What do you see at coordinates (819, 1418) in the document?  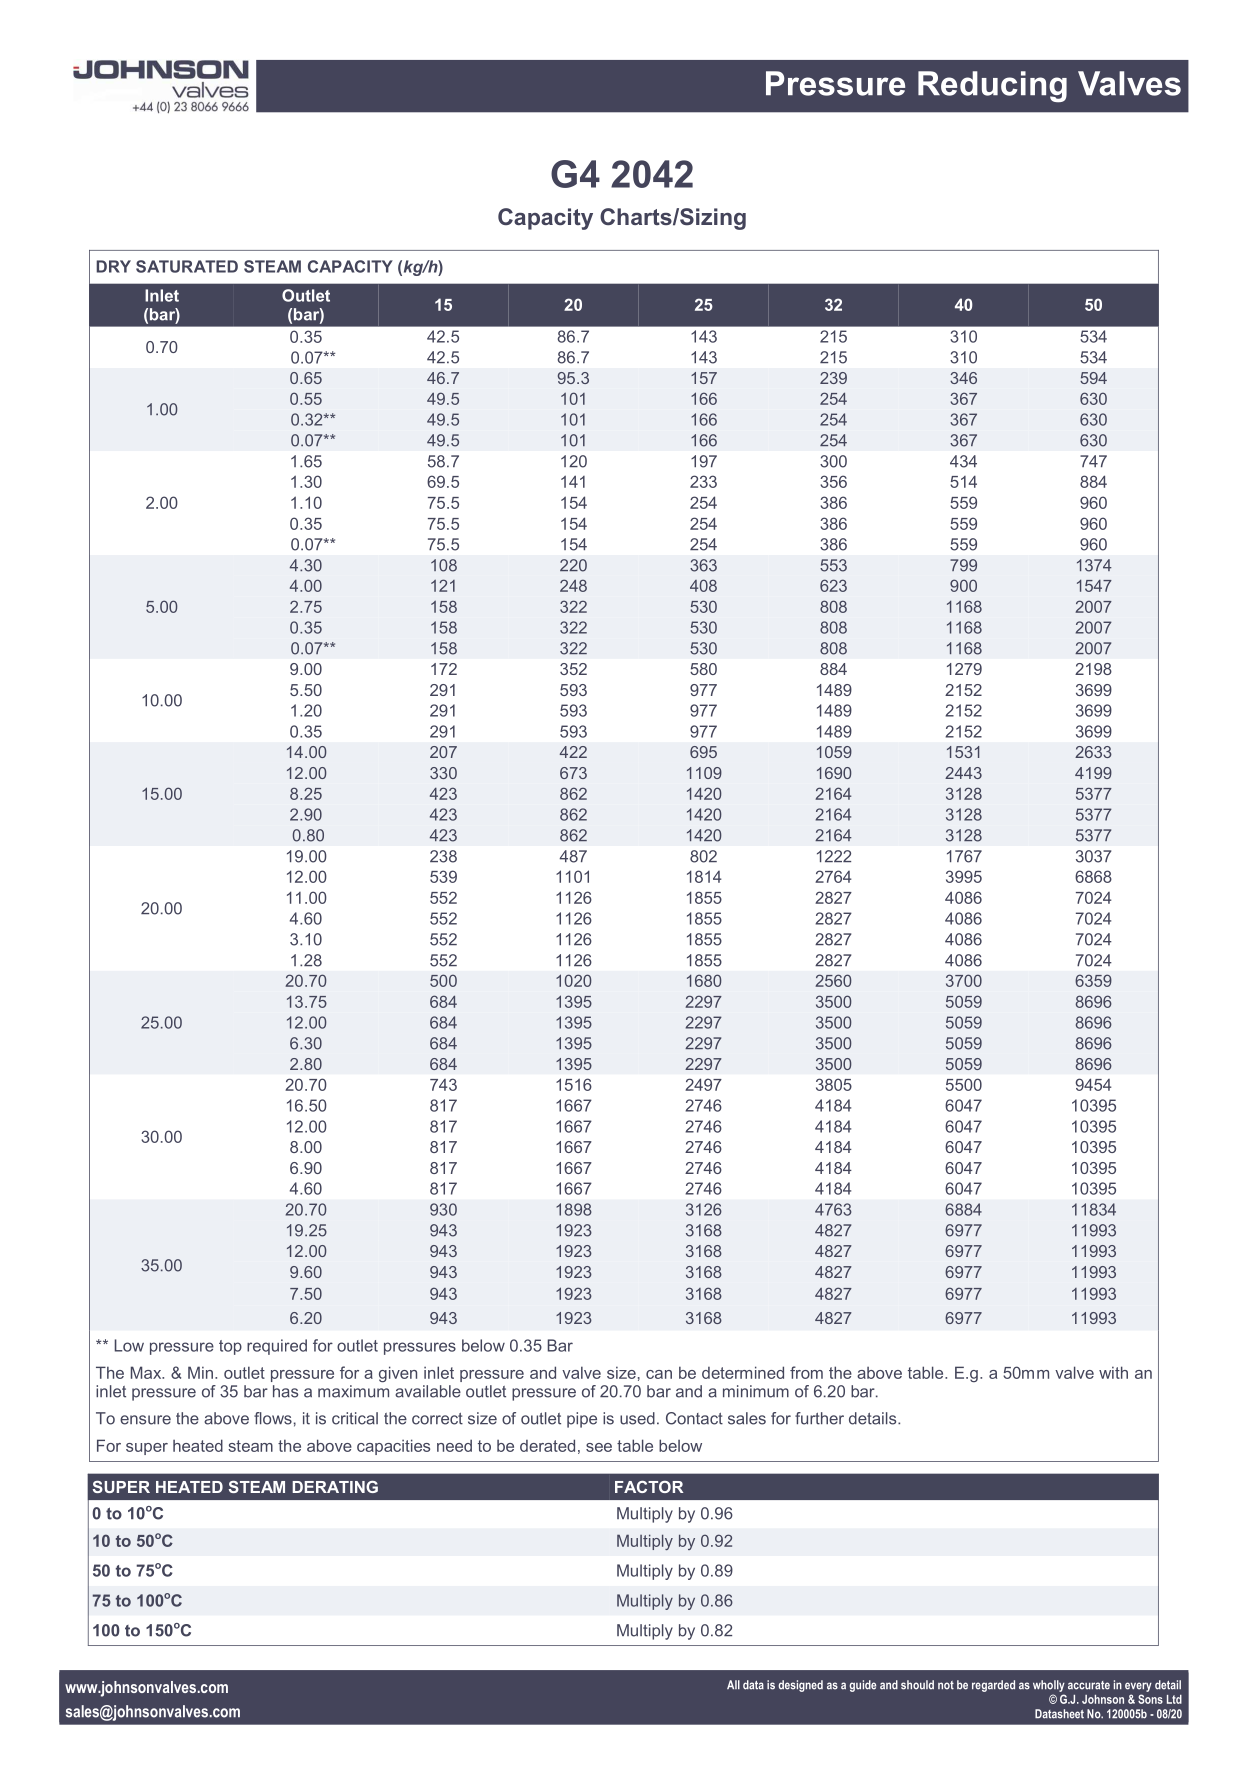 I see `further` at bounding box center [819, 1418].
